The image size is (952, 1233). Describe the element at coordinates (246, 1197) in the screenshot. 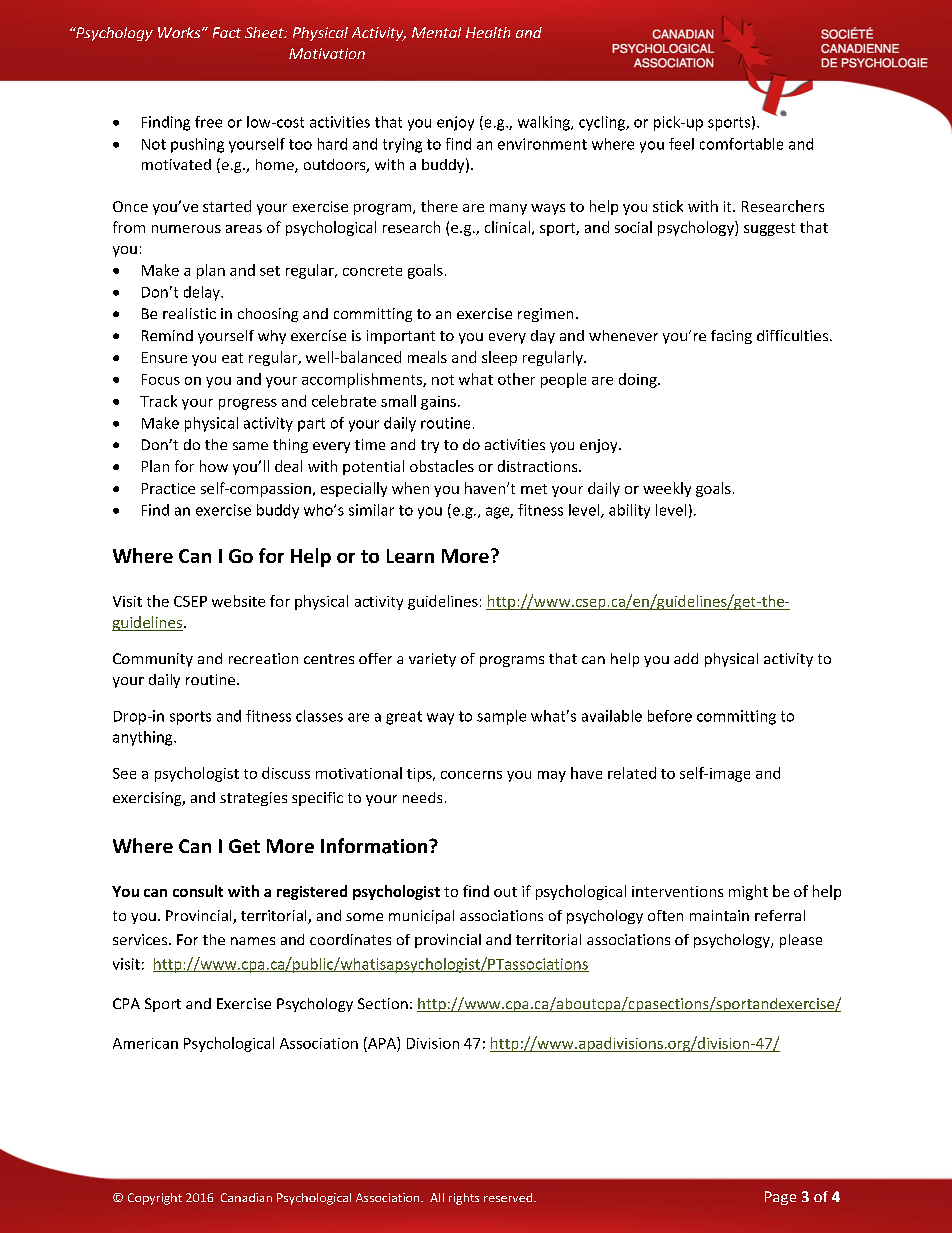

I see `Canadian` at that location.
